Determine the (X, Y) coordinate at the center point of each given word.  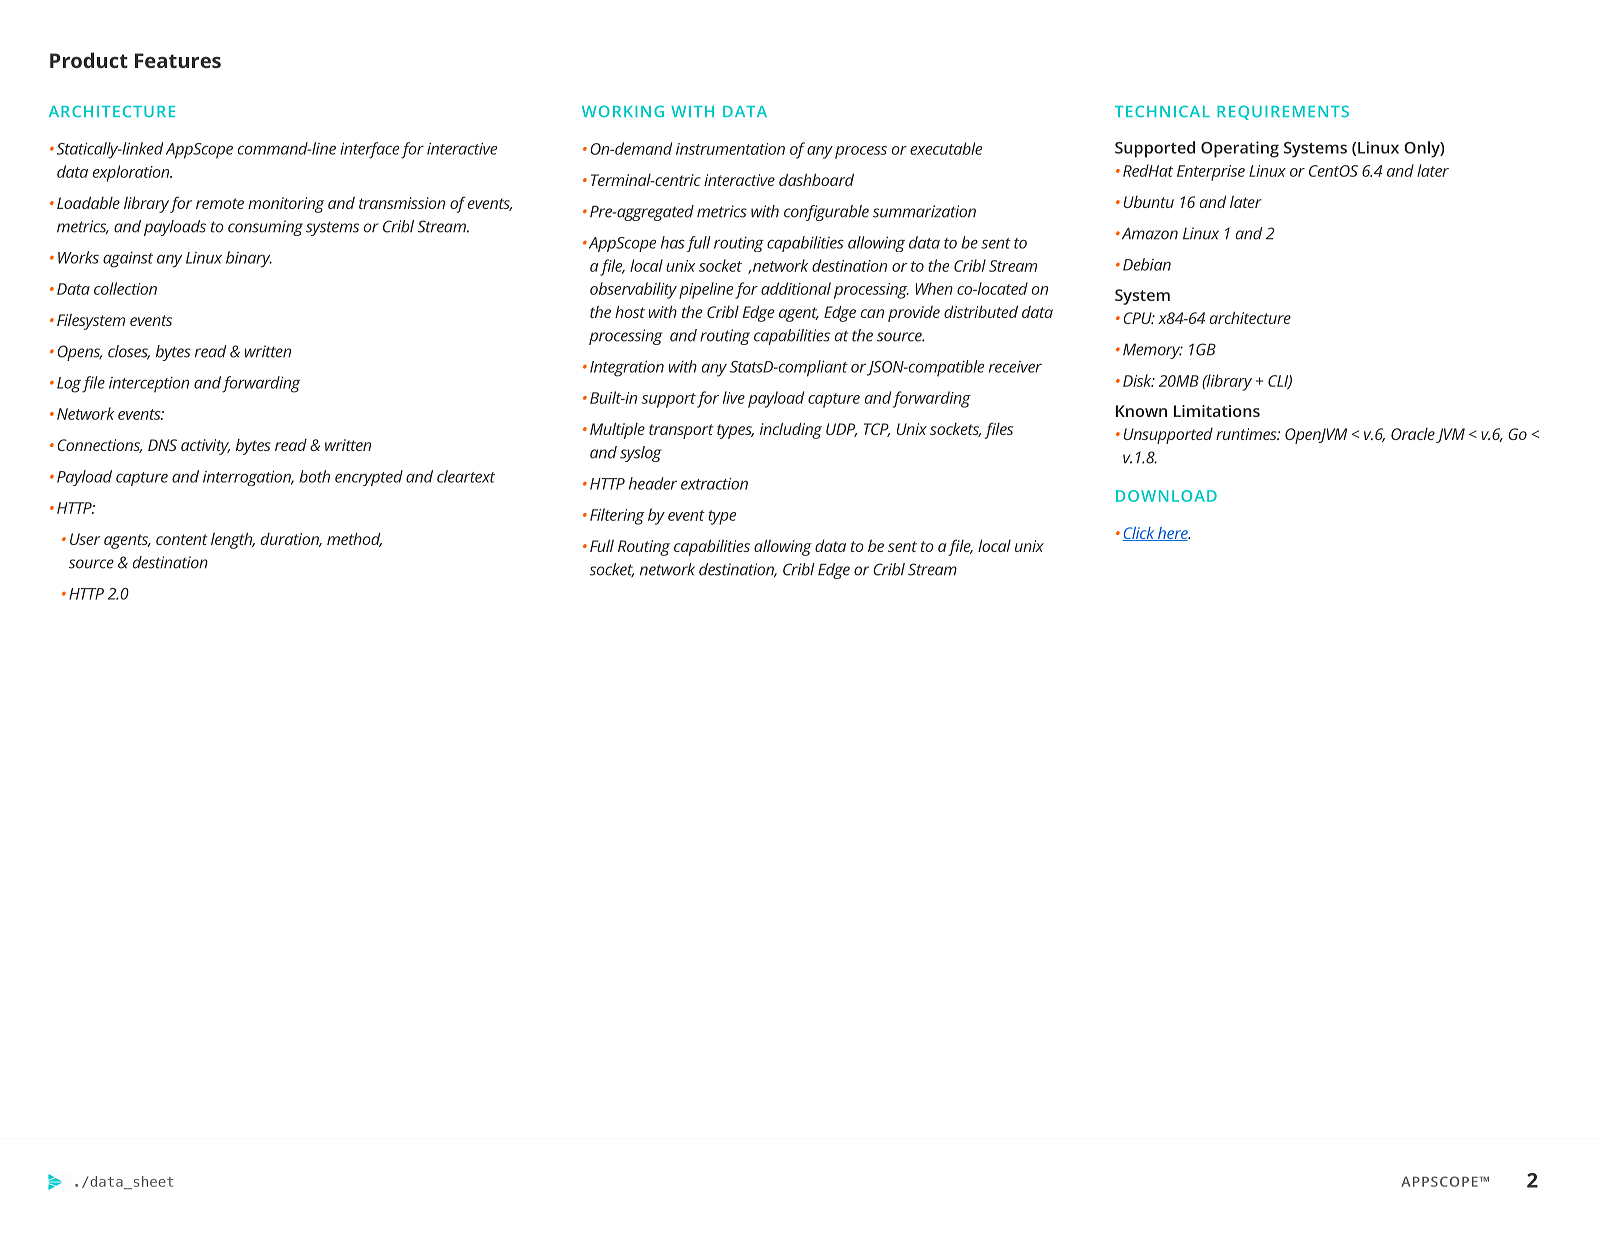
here (1173, 534)
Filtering (617, 516)
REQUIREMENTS (1283, 112)
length (233, 540)
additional (796, 288)
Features (178, 60)
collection (125, 288)
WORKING (623, 111)
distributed (981, 311)
